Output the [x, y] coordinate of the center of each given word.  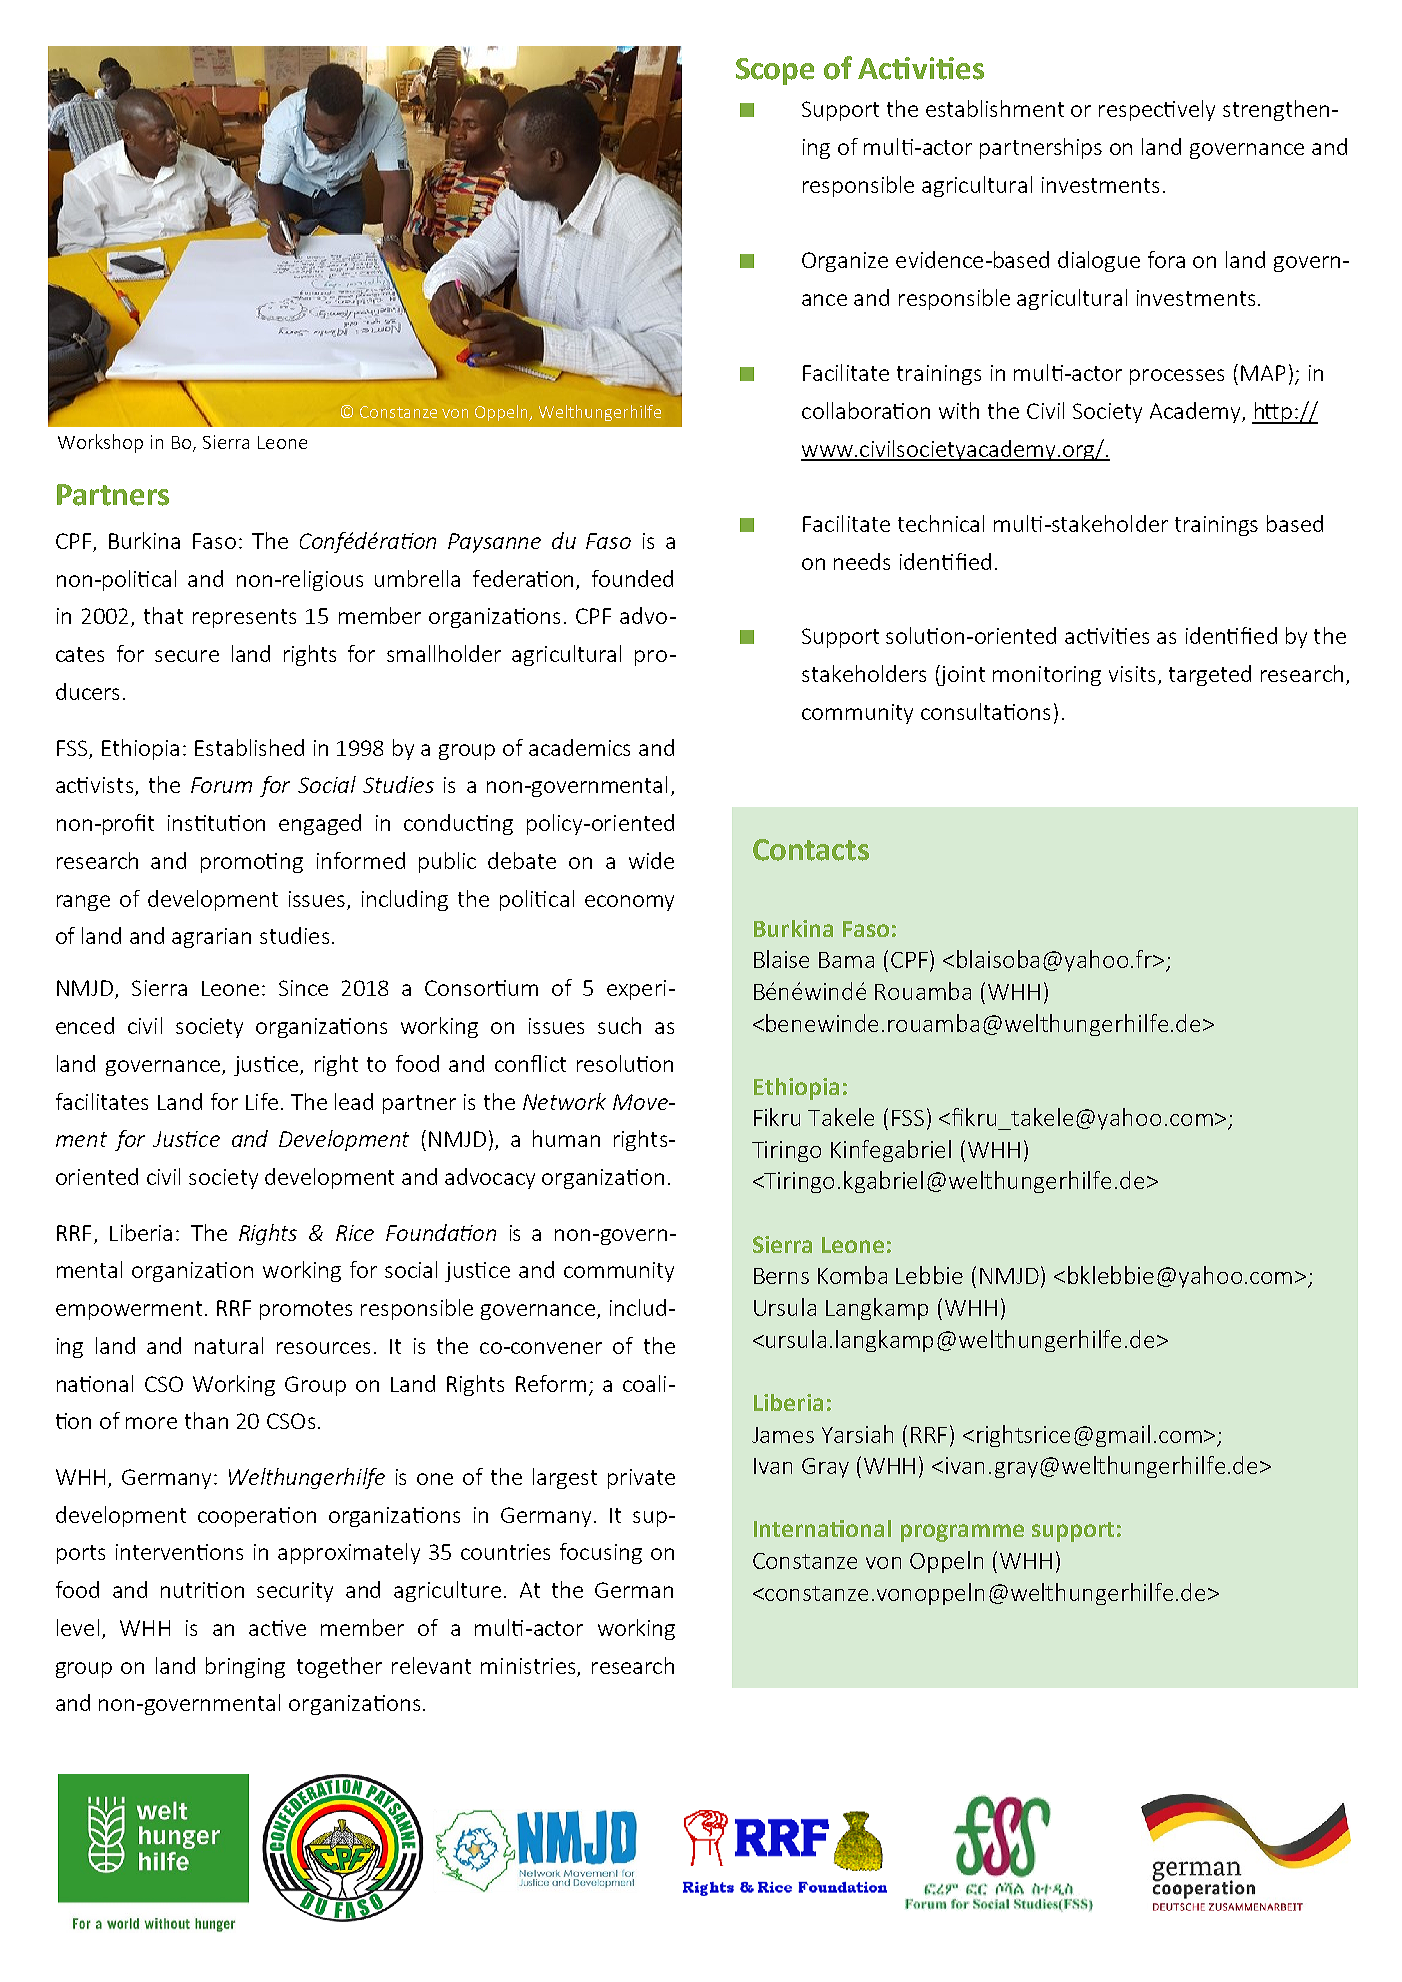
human [566, 1138]
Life [262, 1101]
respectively [1157, 110]
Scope [775, 71]
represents [244, 618]
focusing [601, 1553]
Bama [846, 960]
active [277, 1628]
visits [1132, 674]
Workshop [100, 443]
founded [632, 578]
